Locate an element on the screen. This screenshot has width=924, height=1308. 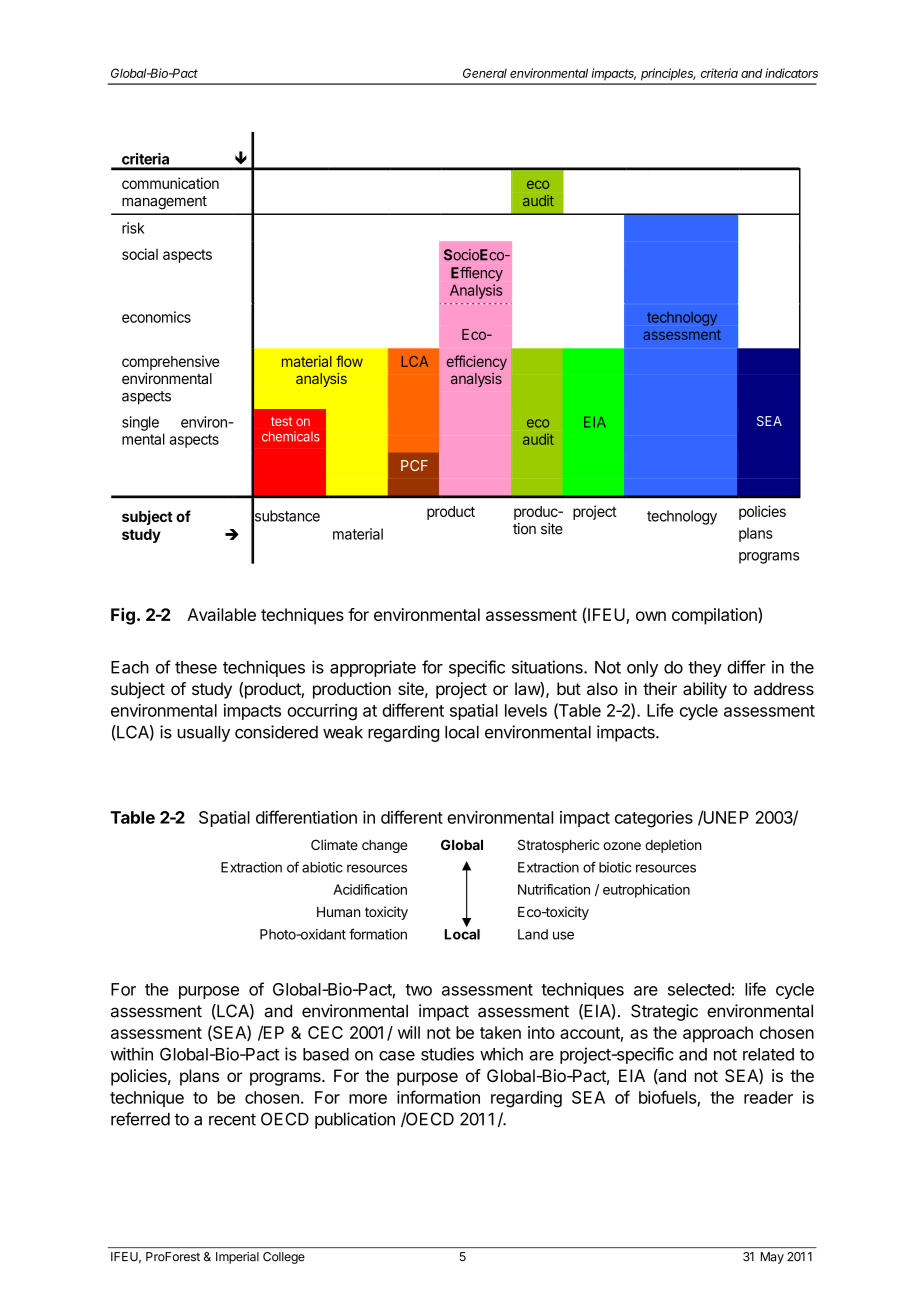
Imperial is located at coordinates (237, 1258).
